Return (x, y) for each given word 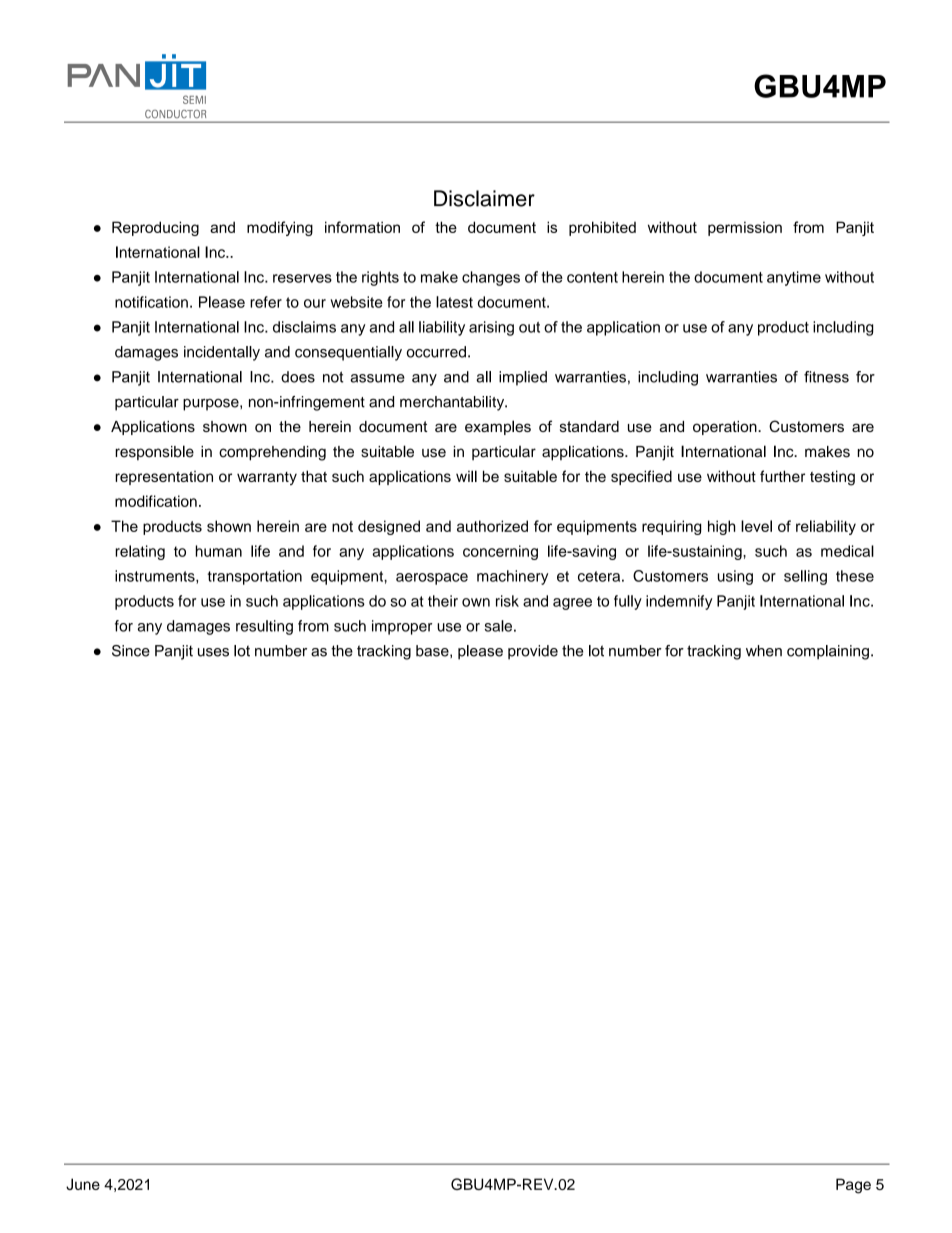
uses (213, 652)
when (764, 651)
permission (745, 228)
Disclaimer (484, 198)
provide (533, 652)
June (83, 1184)
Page (853, 1186)
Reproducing (155, 228)
